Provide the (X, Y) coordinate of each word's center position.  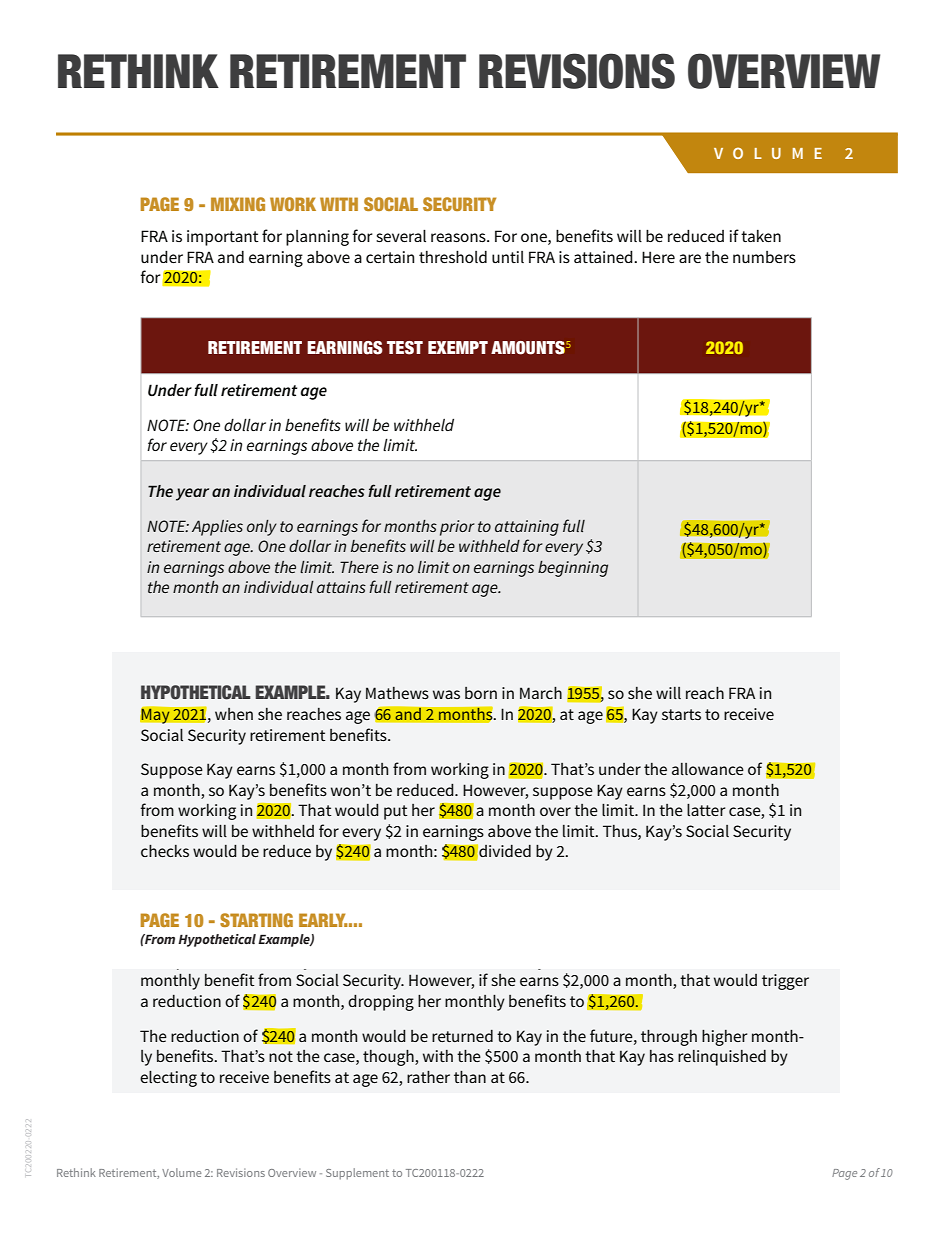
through (669, 1038)
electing (168, 1079)
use (359, 734)
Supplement (357, 1174)
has (662, 1056)
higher (725, 1038)
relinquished (722, 1058)
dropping (381, 1003)
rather (428, 1077)
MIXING (238, 204)
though (389, 1058)
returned (462, 1036)
